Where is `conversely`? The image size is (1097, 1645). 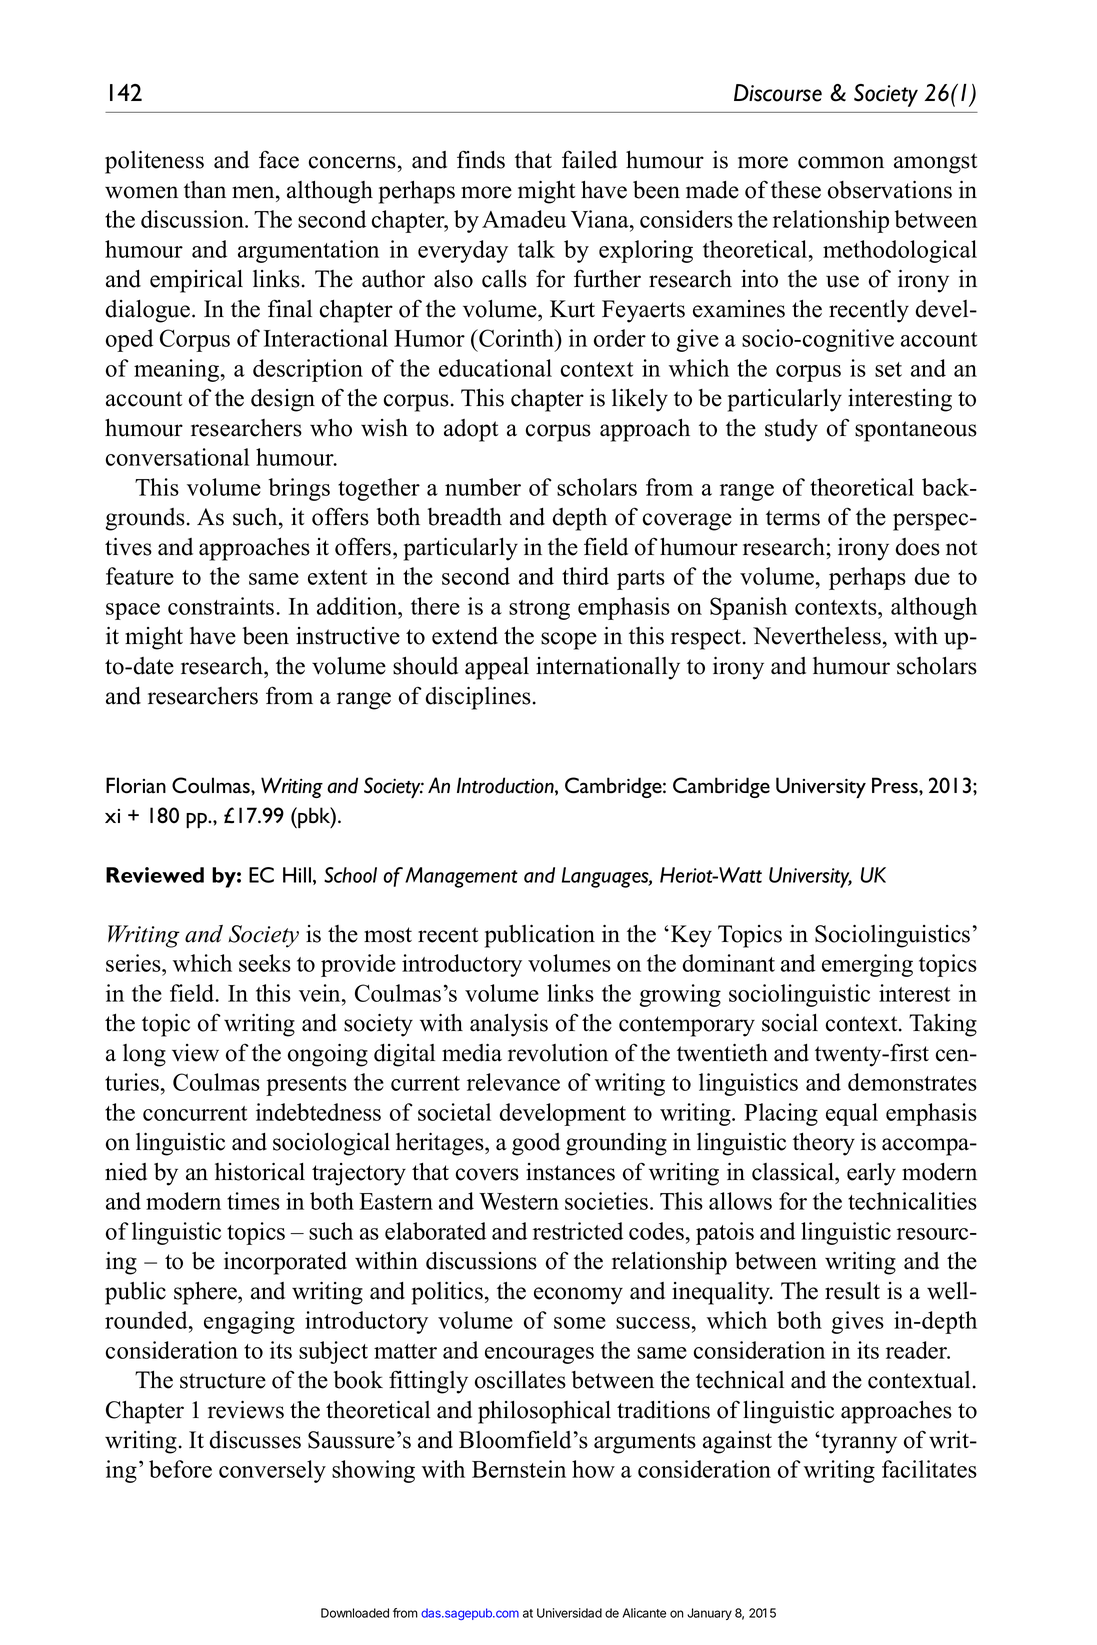 conversely is located at coordinates (272, 1471).
